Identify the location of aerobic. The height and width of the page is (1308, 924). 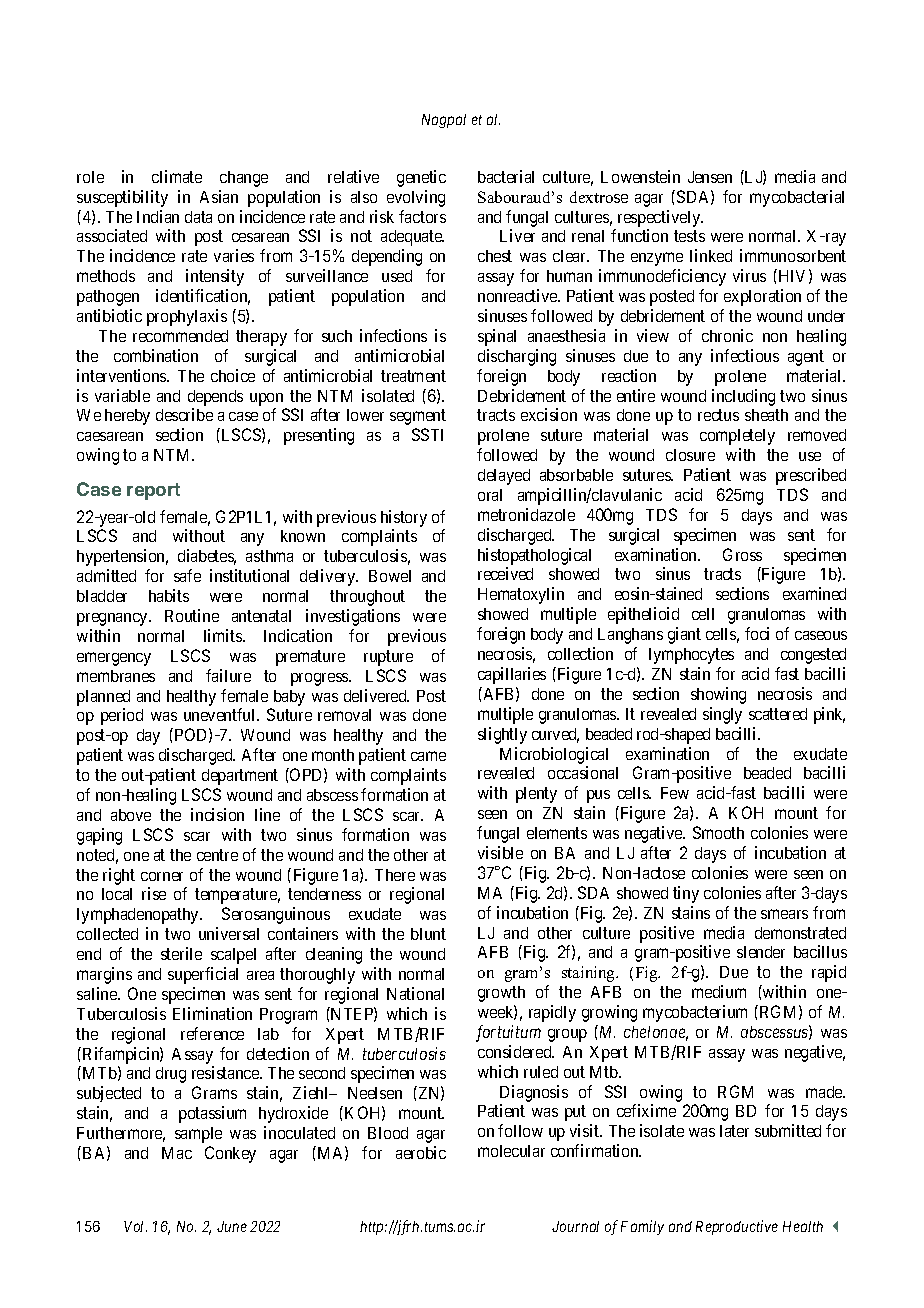
(421, 1152).
